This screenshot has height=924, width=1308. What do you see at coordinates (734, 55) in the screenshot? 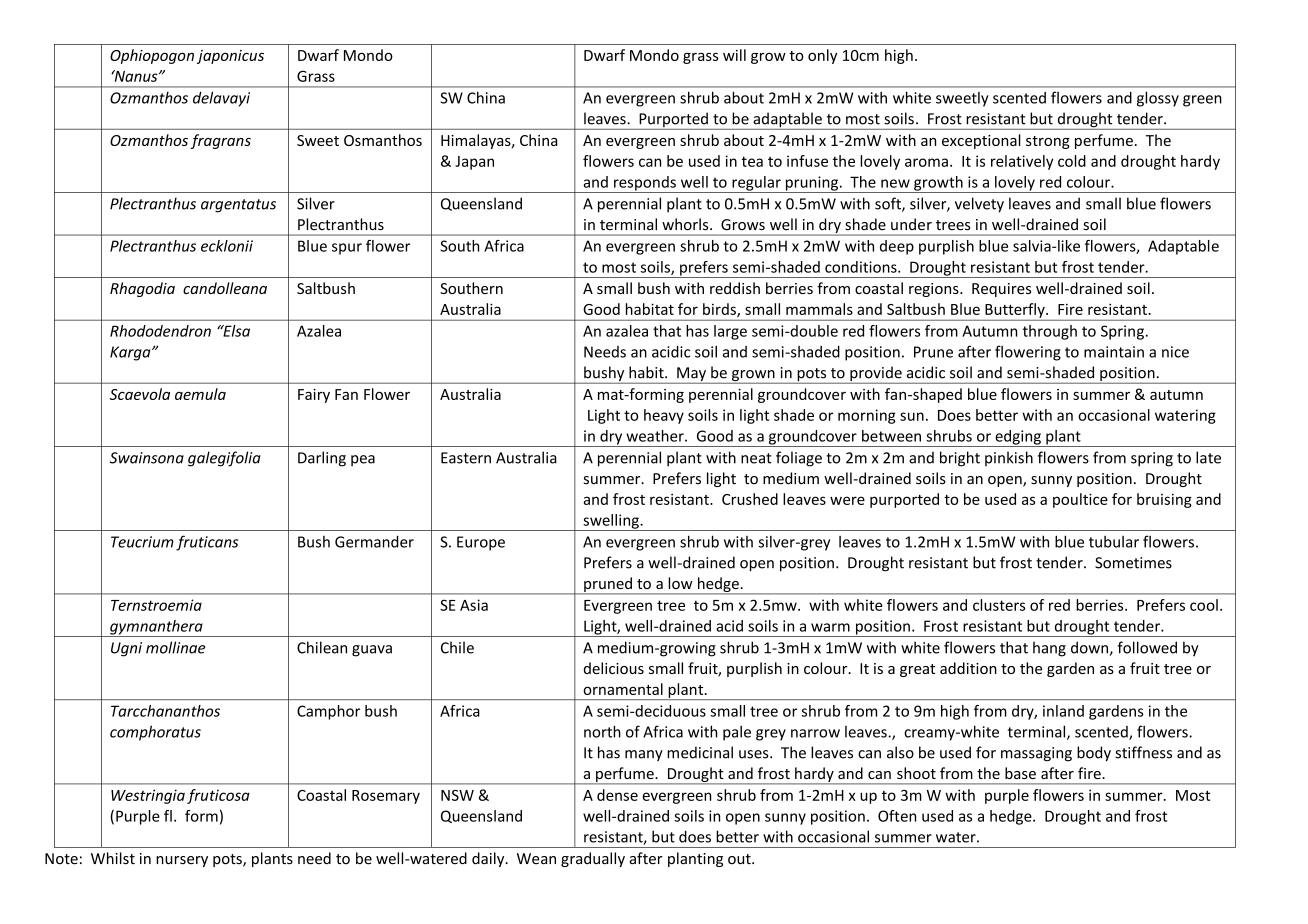
I see `will` at bounding box center [734, 55].
